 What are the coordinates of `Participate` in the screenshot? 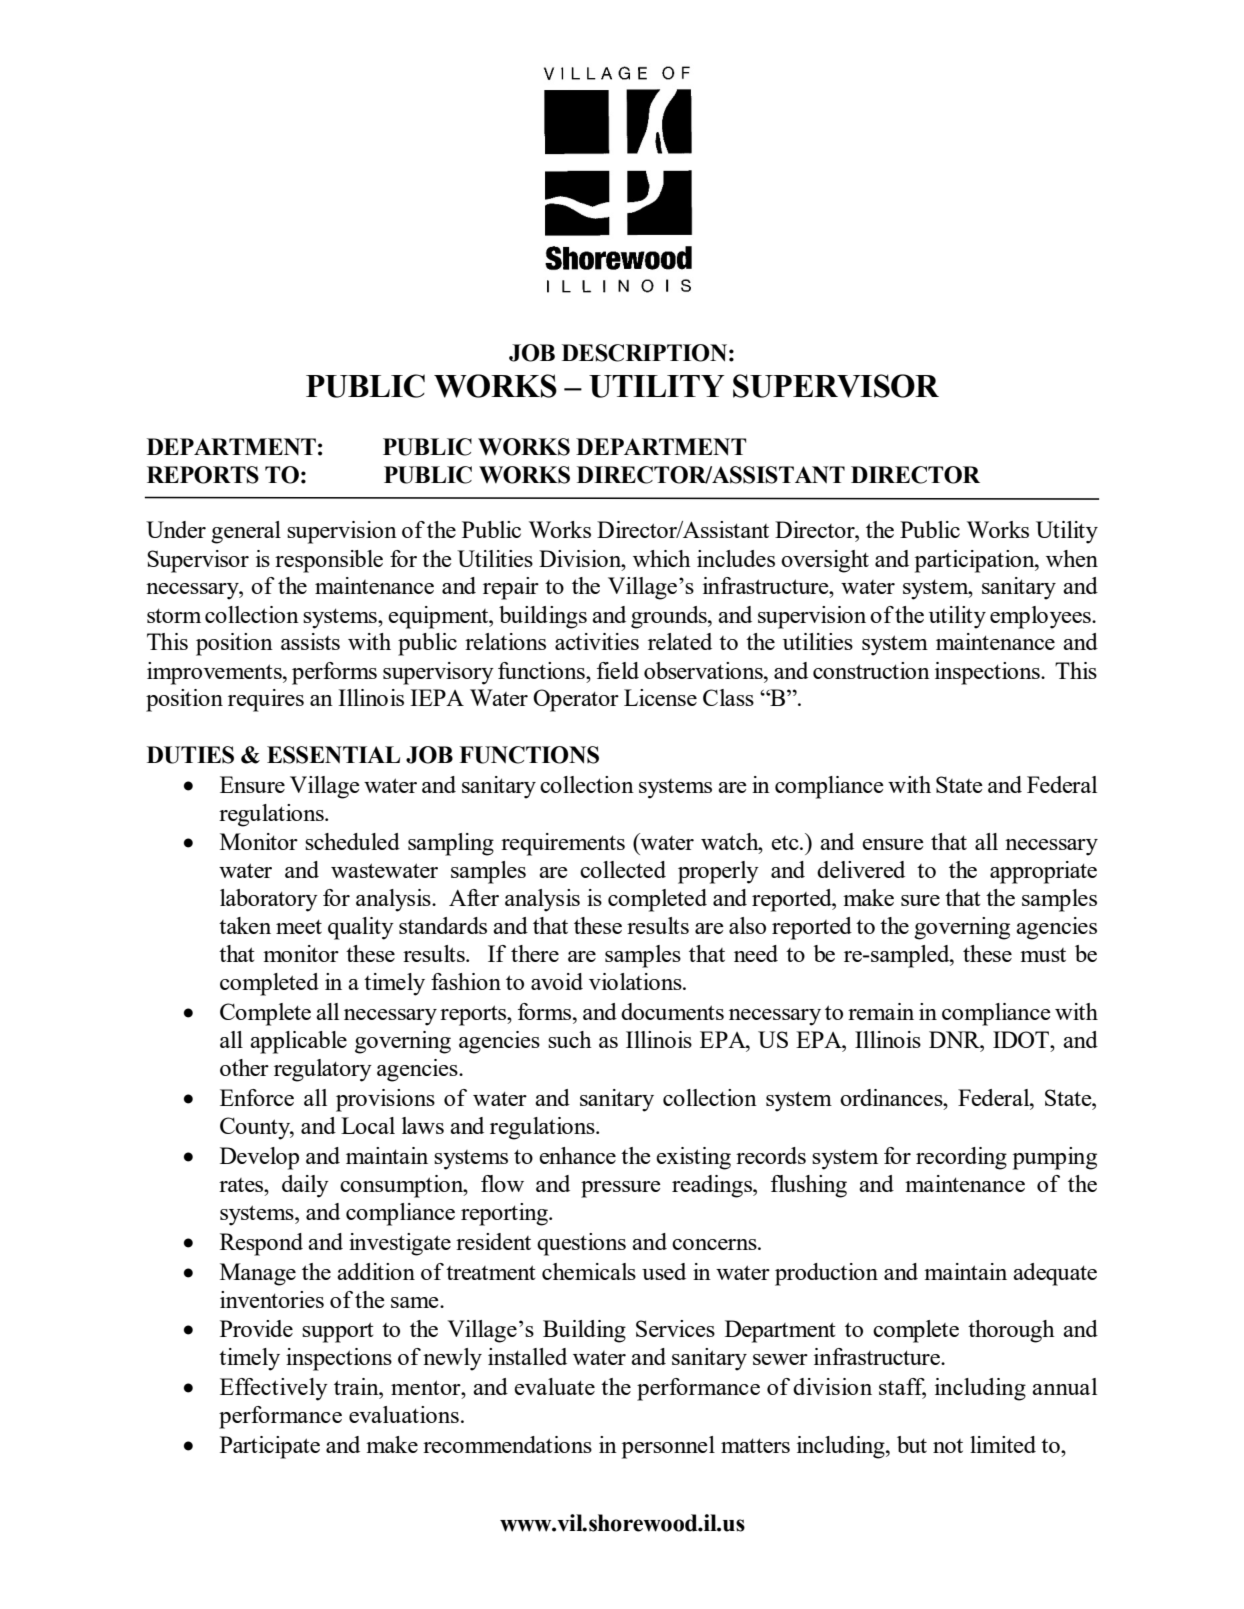 It's located at (270, 1447).
